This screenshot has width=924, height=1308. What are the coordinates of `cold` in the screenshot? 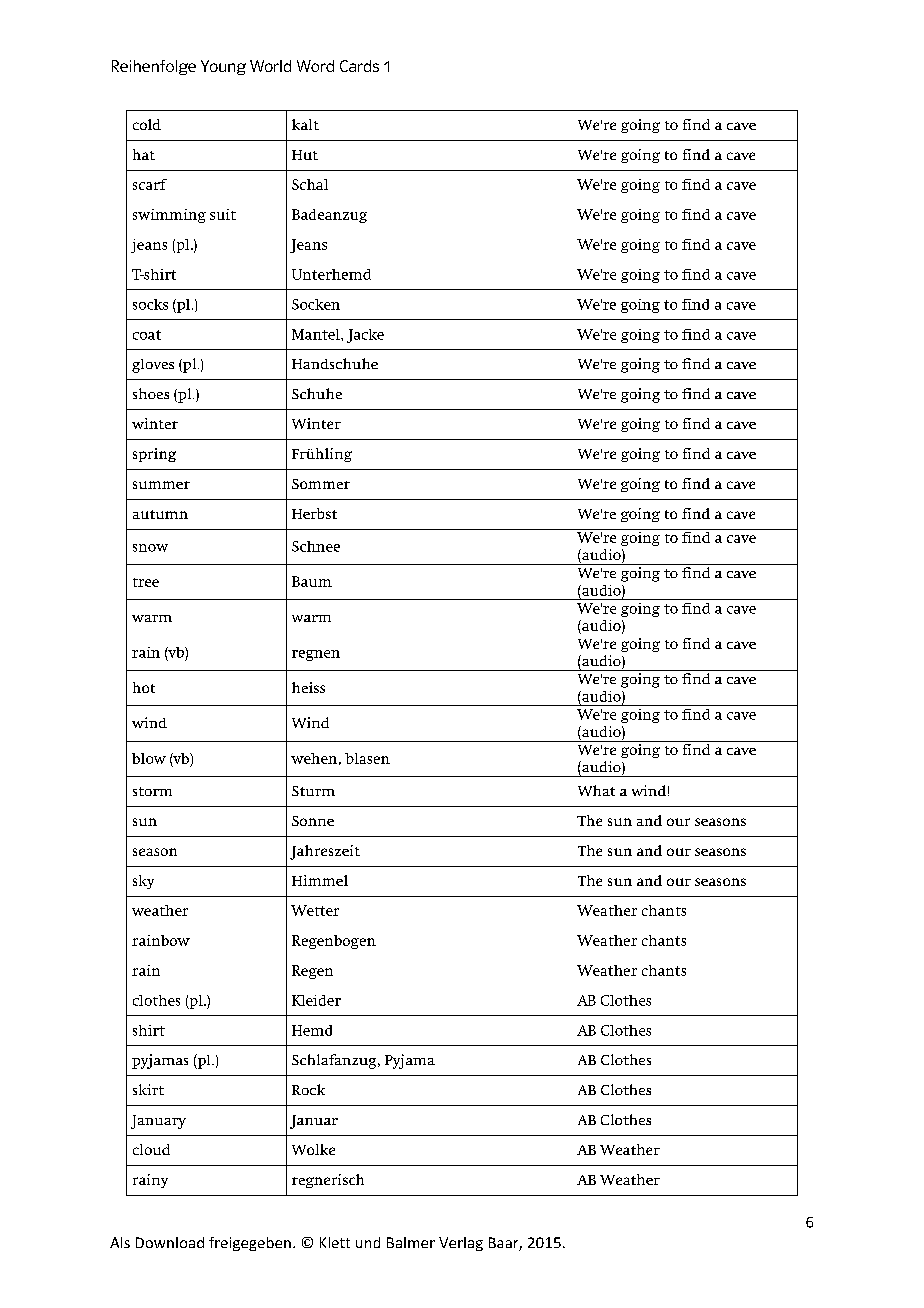 It's located at (147, 124).
